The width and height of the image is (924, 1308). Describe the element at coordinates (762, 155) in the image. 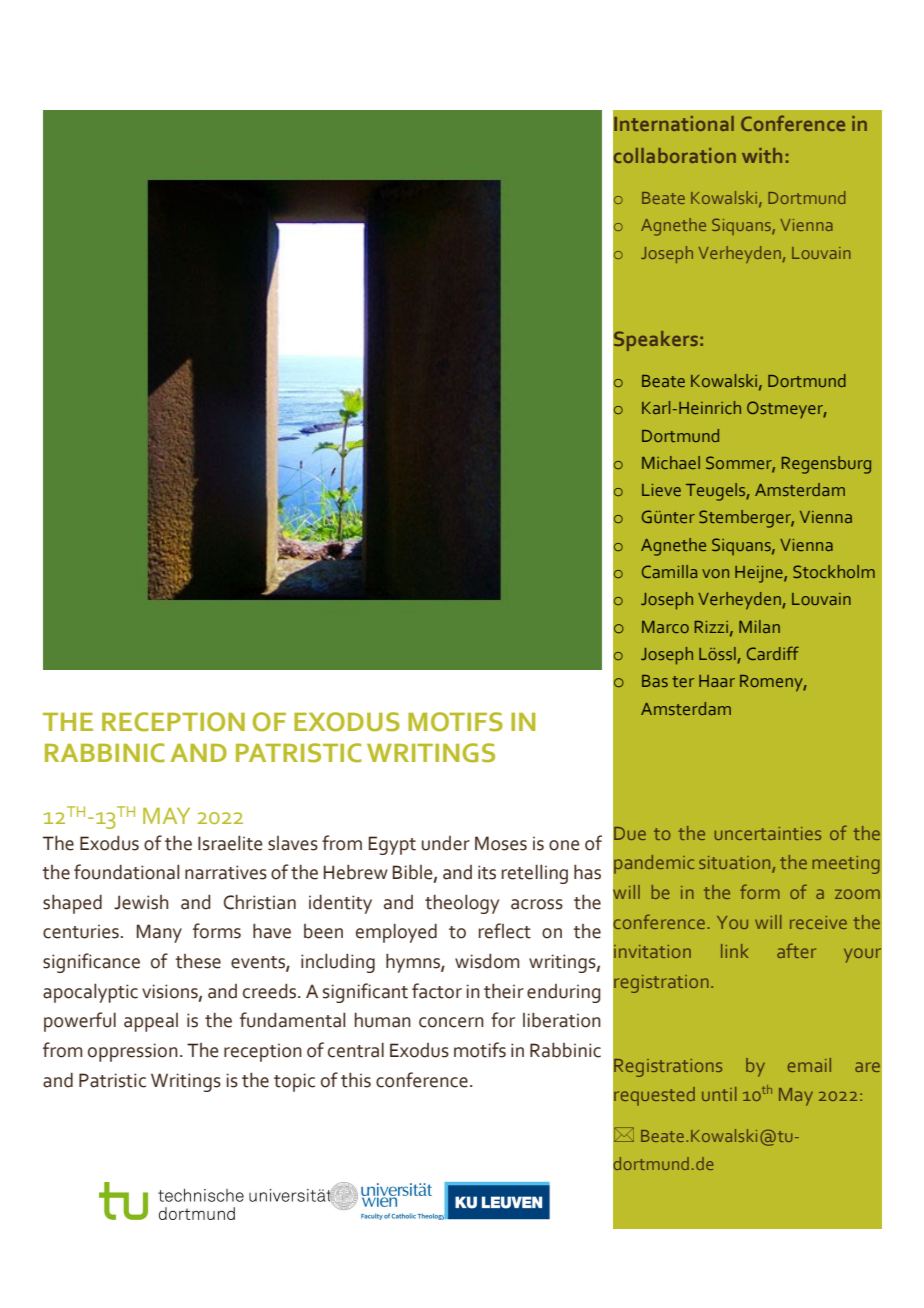

I see `with` at that location.
